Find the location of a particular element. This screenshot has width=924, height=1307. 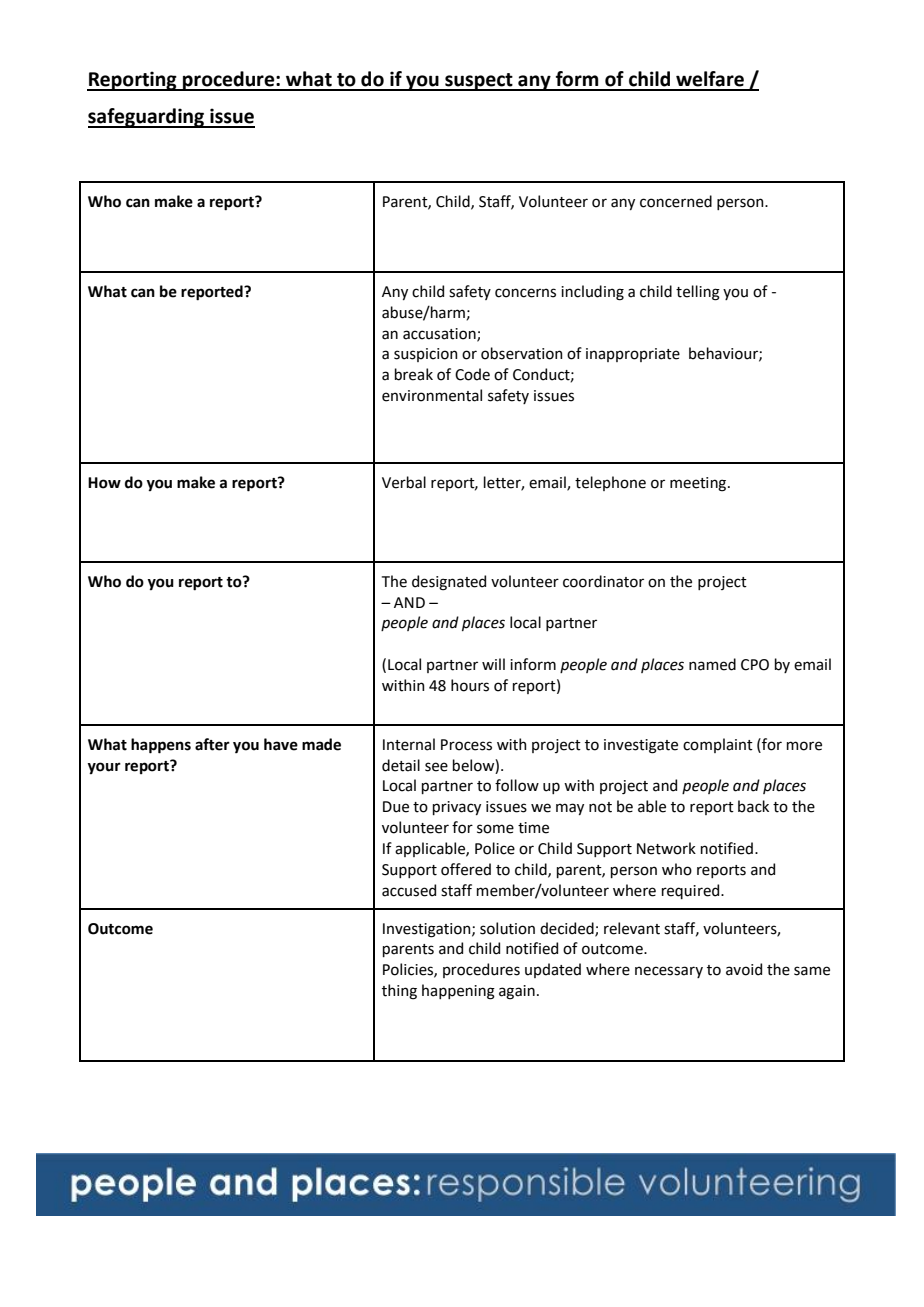

suspect is located at coordinates (479, 82).
